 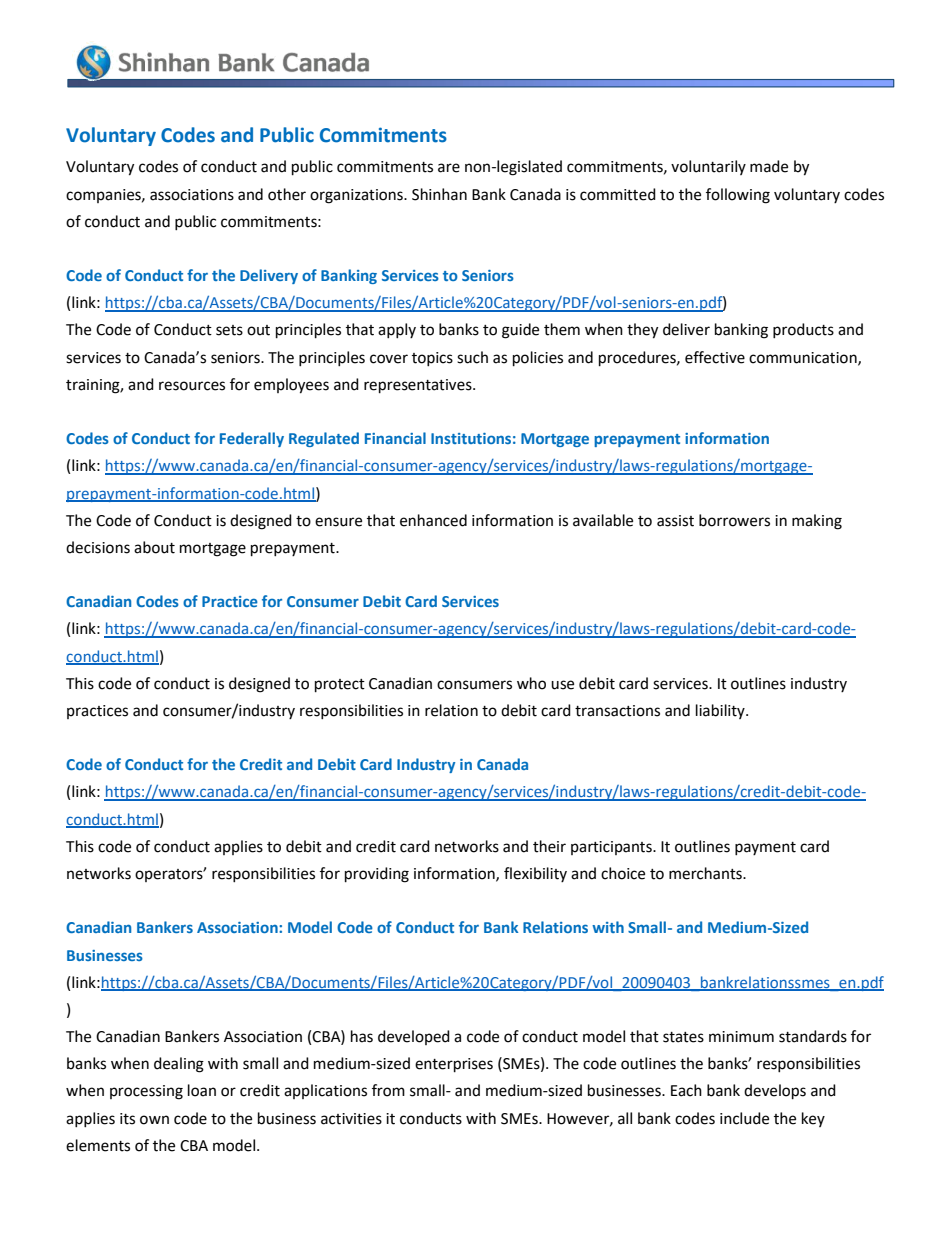 What do you see at coordinates (535, 874) in the screenshot?
I see `flexibility` at bounding box center [535, 874].
